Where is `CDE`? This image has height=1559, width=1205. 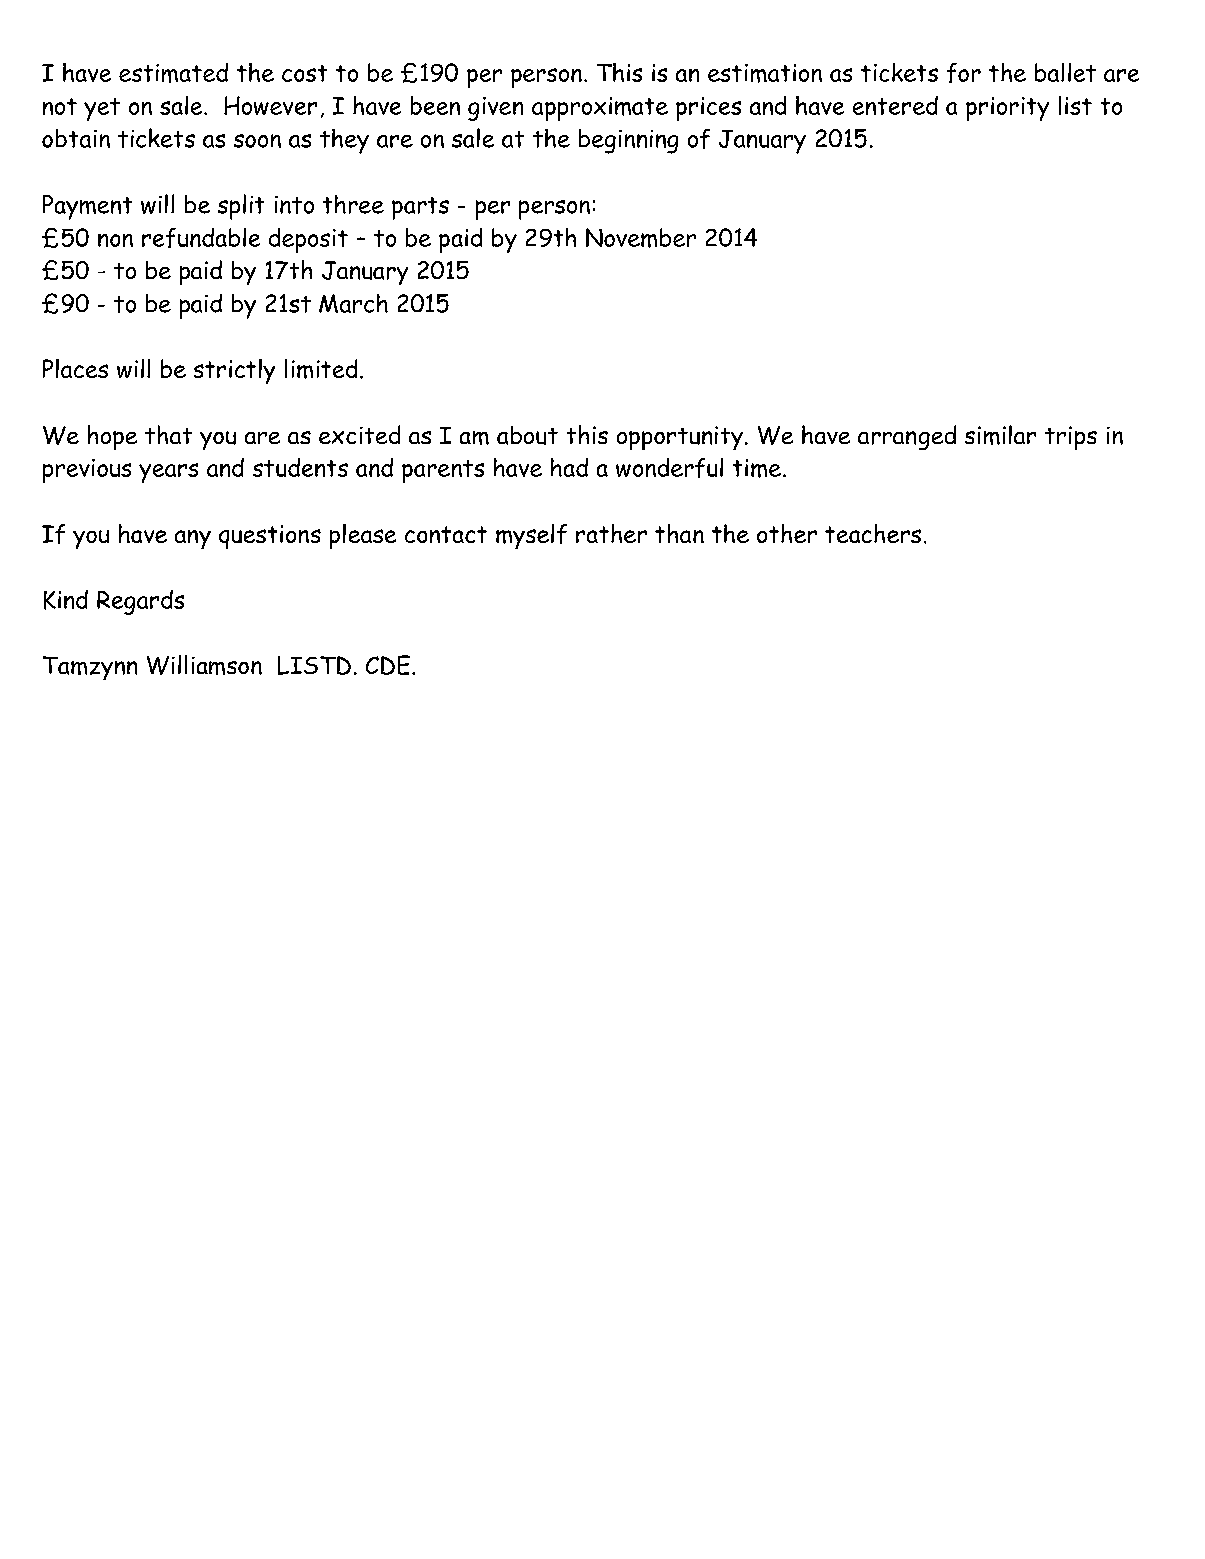 CDE is located at coordinates (389, 665).
